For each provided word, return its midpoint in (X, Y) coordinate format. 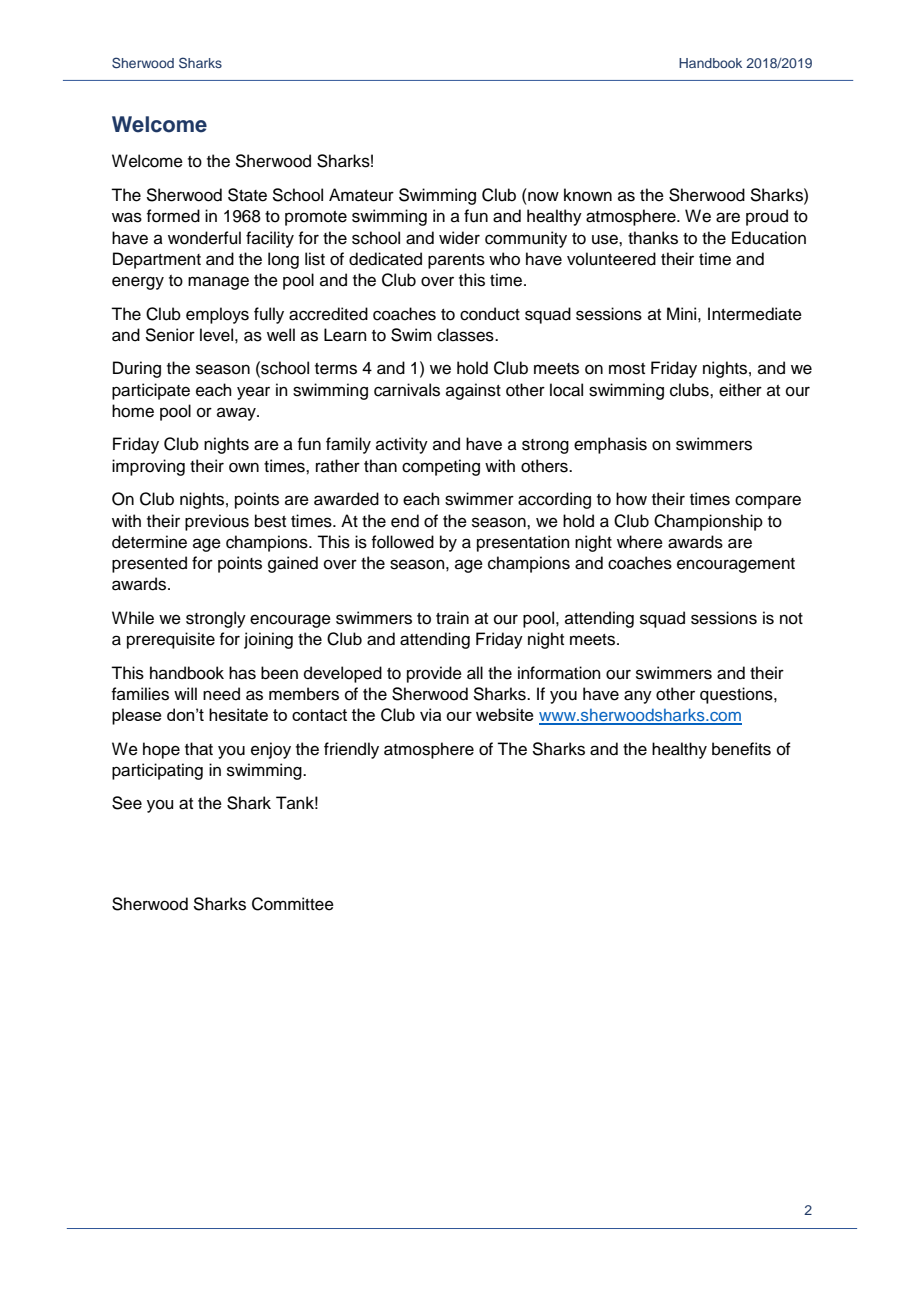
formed (173, 216)
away (237, 414)
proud (767, 217)
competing (441, 467)
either (740, 390)
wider (459, 238)
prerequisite (171, 640)
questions (737, 695)
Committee (293, 904)
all (475, 673)
